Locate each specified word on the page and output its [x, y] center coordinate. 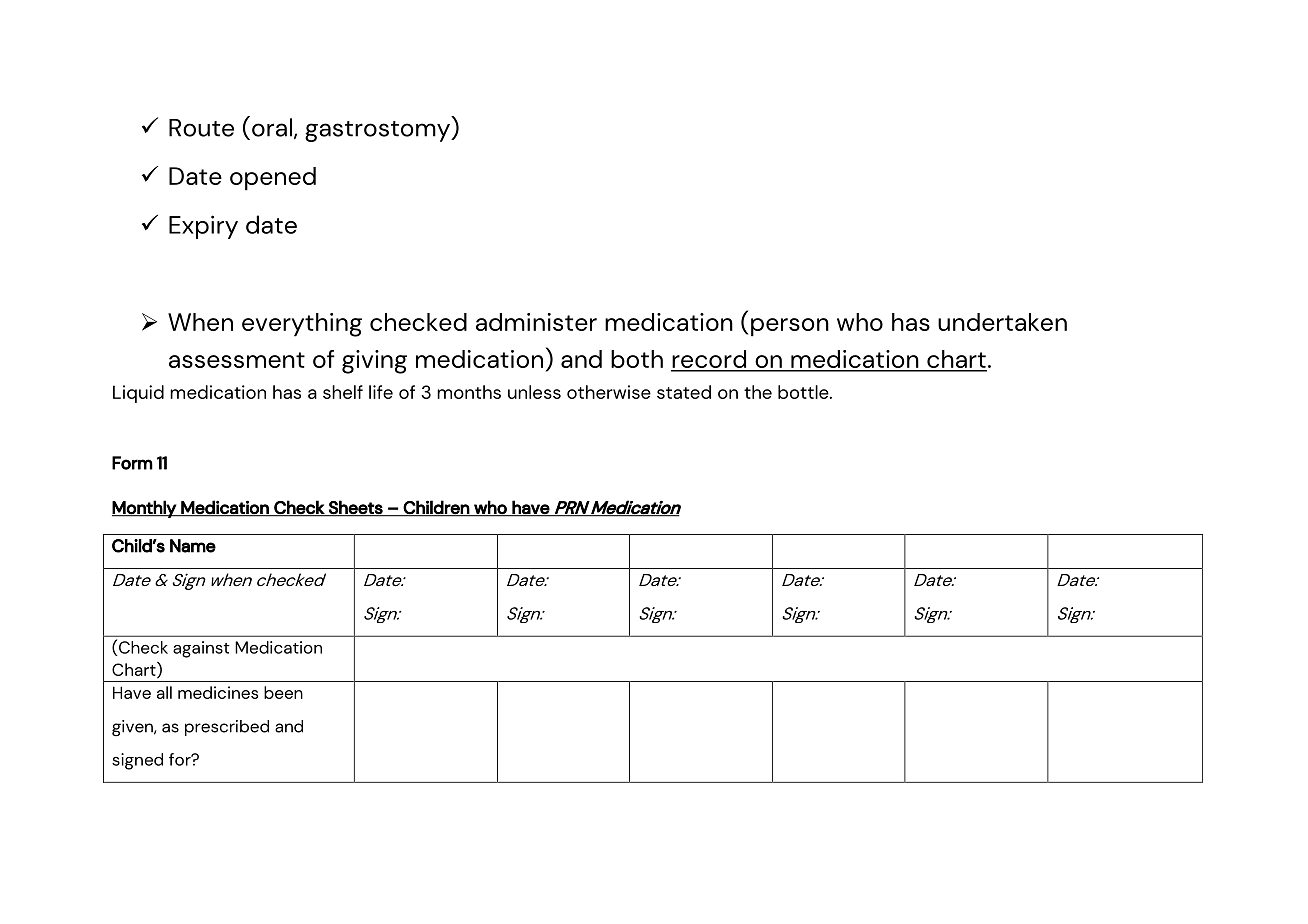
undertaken [1002, 322]
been [283, 692]
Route [201, 128]
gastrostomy [378, 131]
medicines [218, 692]
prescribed [227, 728]
